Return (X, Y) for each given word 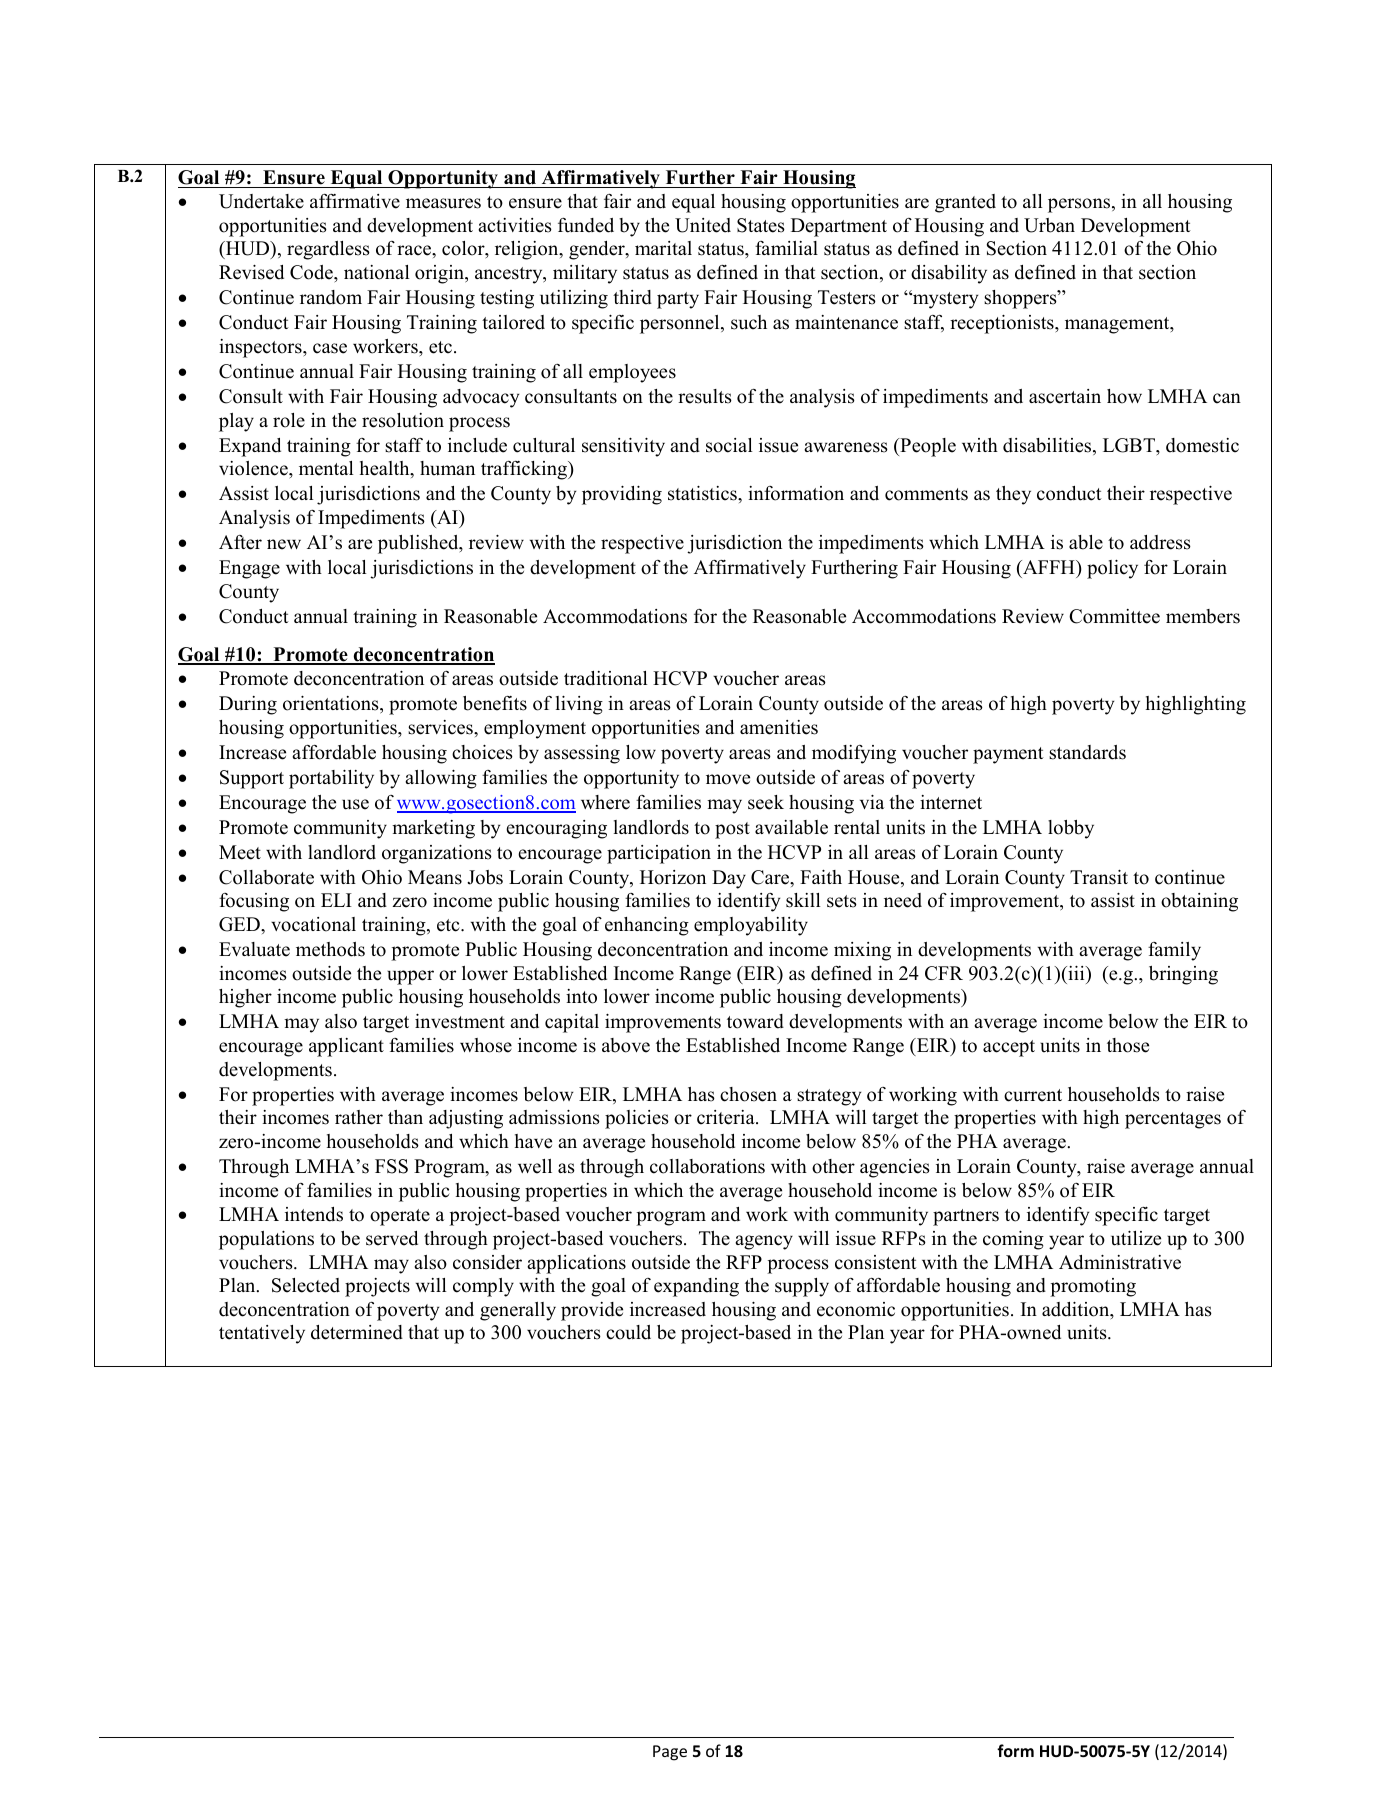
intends (314, 1214)
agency (764, 1242)
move (728, 779)
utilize (1136, 1238)
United (703, 225)
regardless (328, 250)
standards (1087, 752)
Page (670, 1753)
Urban (1049, 225)
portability (331, 779)
